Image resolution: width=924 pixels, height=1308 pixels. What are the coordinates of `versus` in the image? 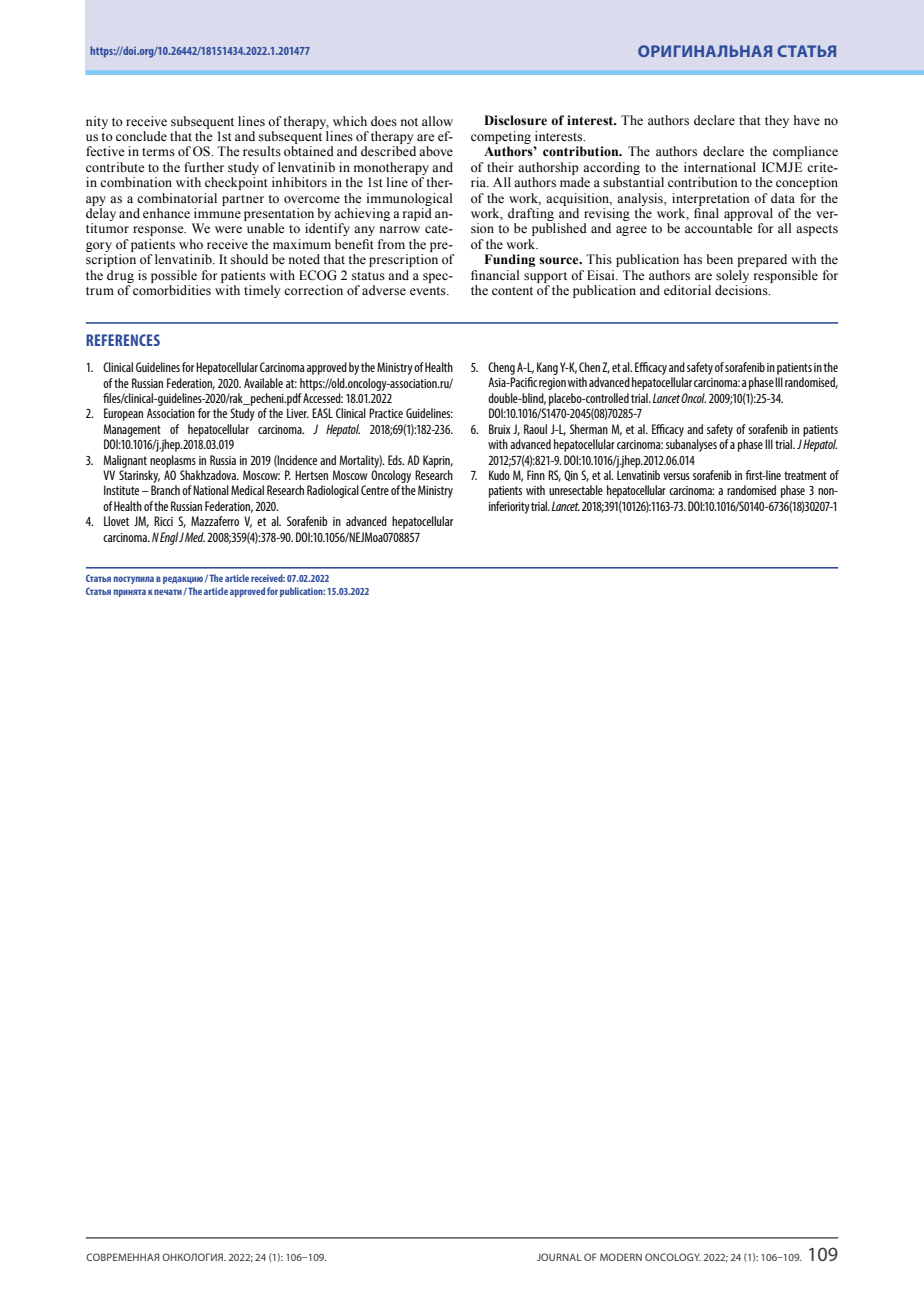 It's located at (676, 476).
